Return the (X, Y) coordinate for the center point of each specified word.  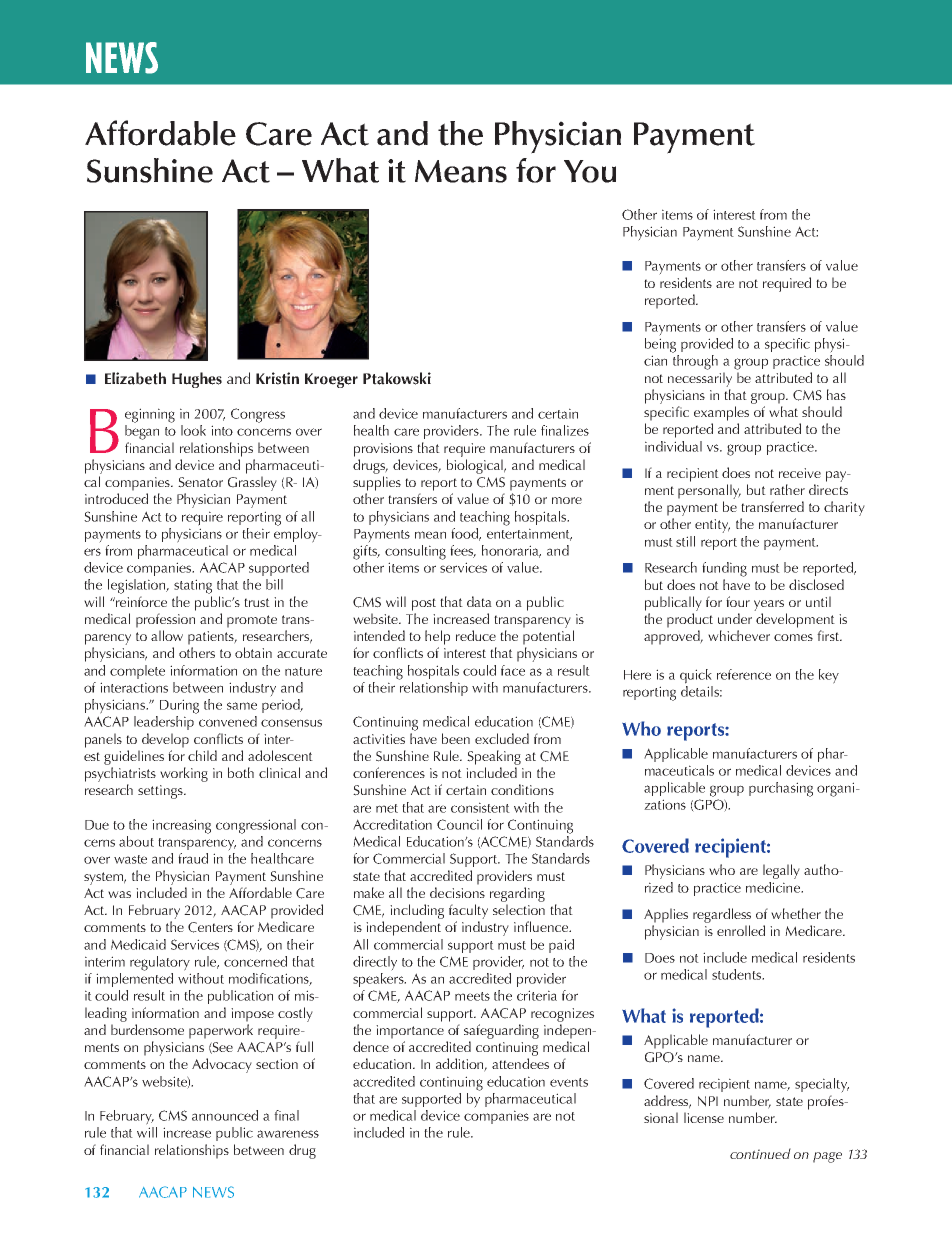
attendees (520, 1063)
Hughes (197, 380)
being (660, 345)
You (590, 171)
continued (760, 1153)
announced (225, 1115)
